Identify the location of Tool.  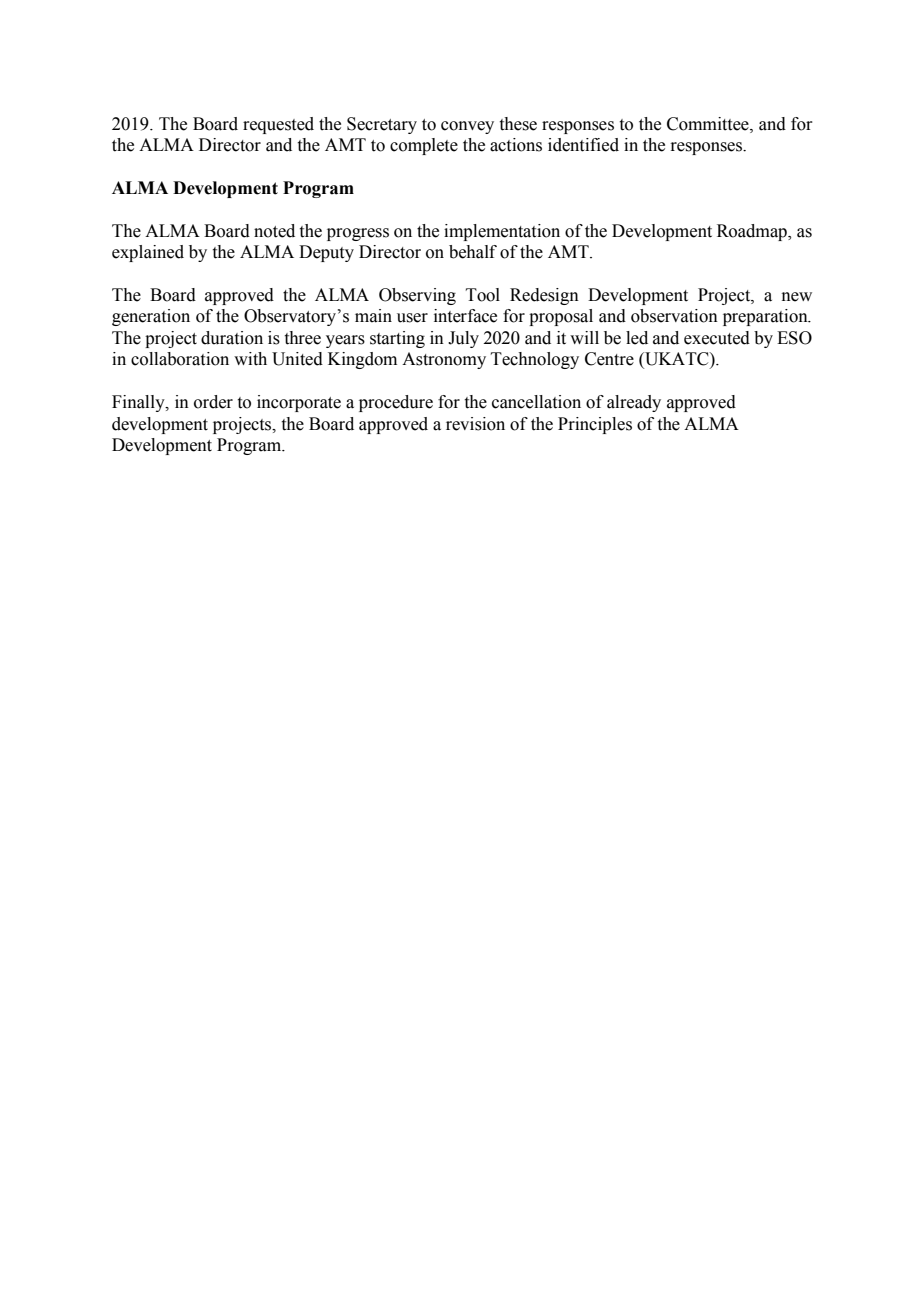
(483, 295).
